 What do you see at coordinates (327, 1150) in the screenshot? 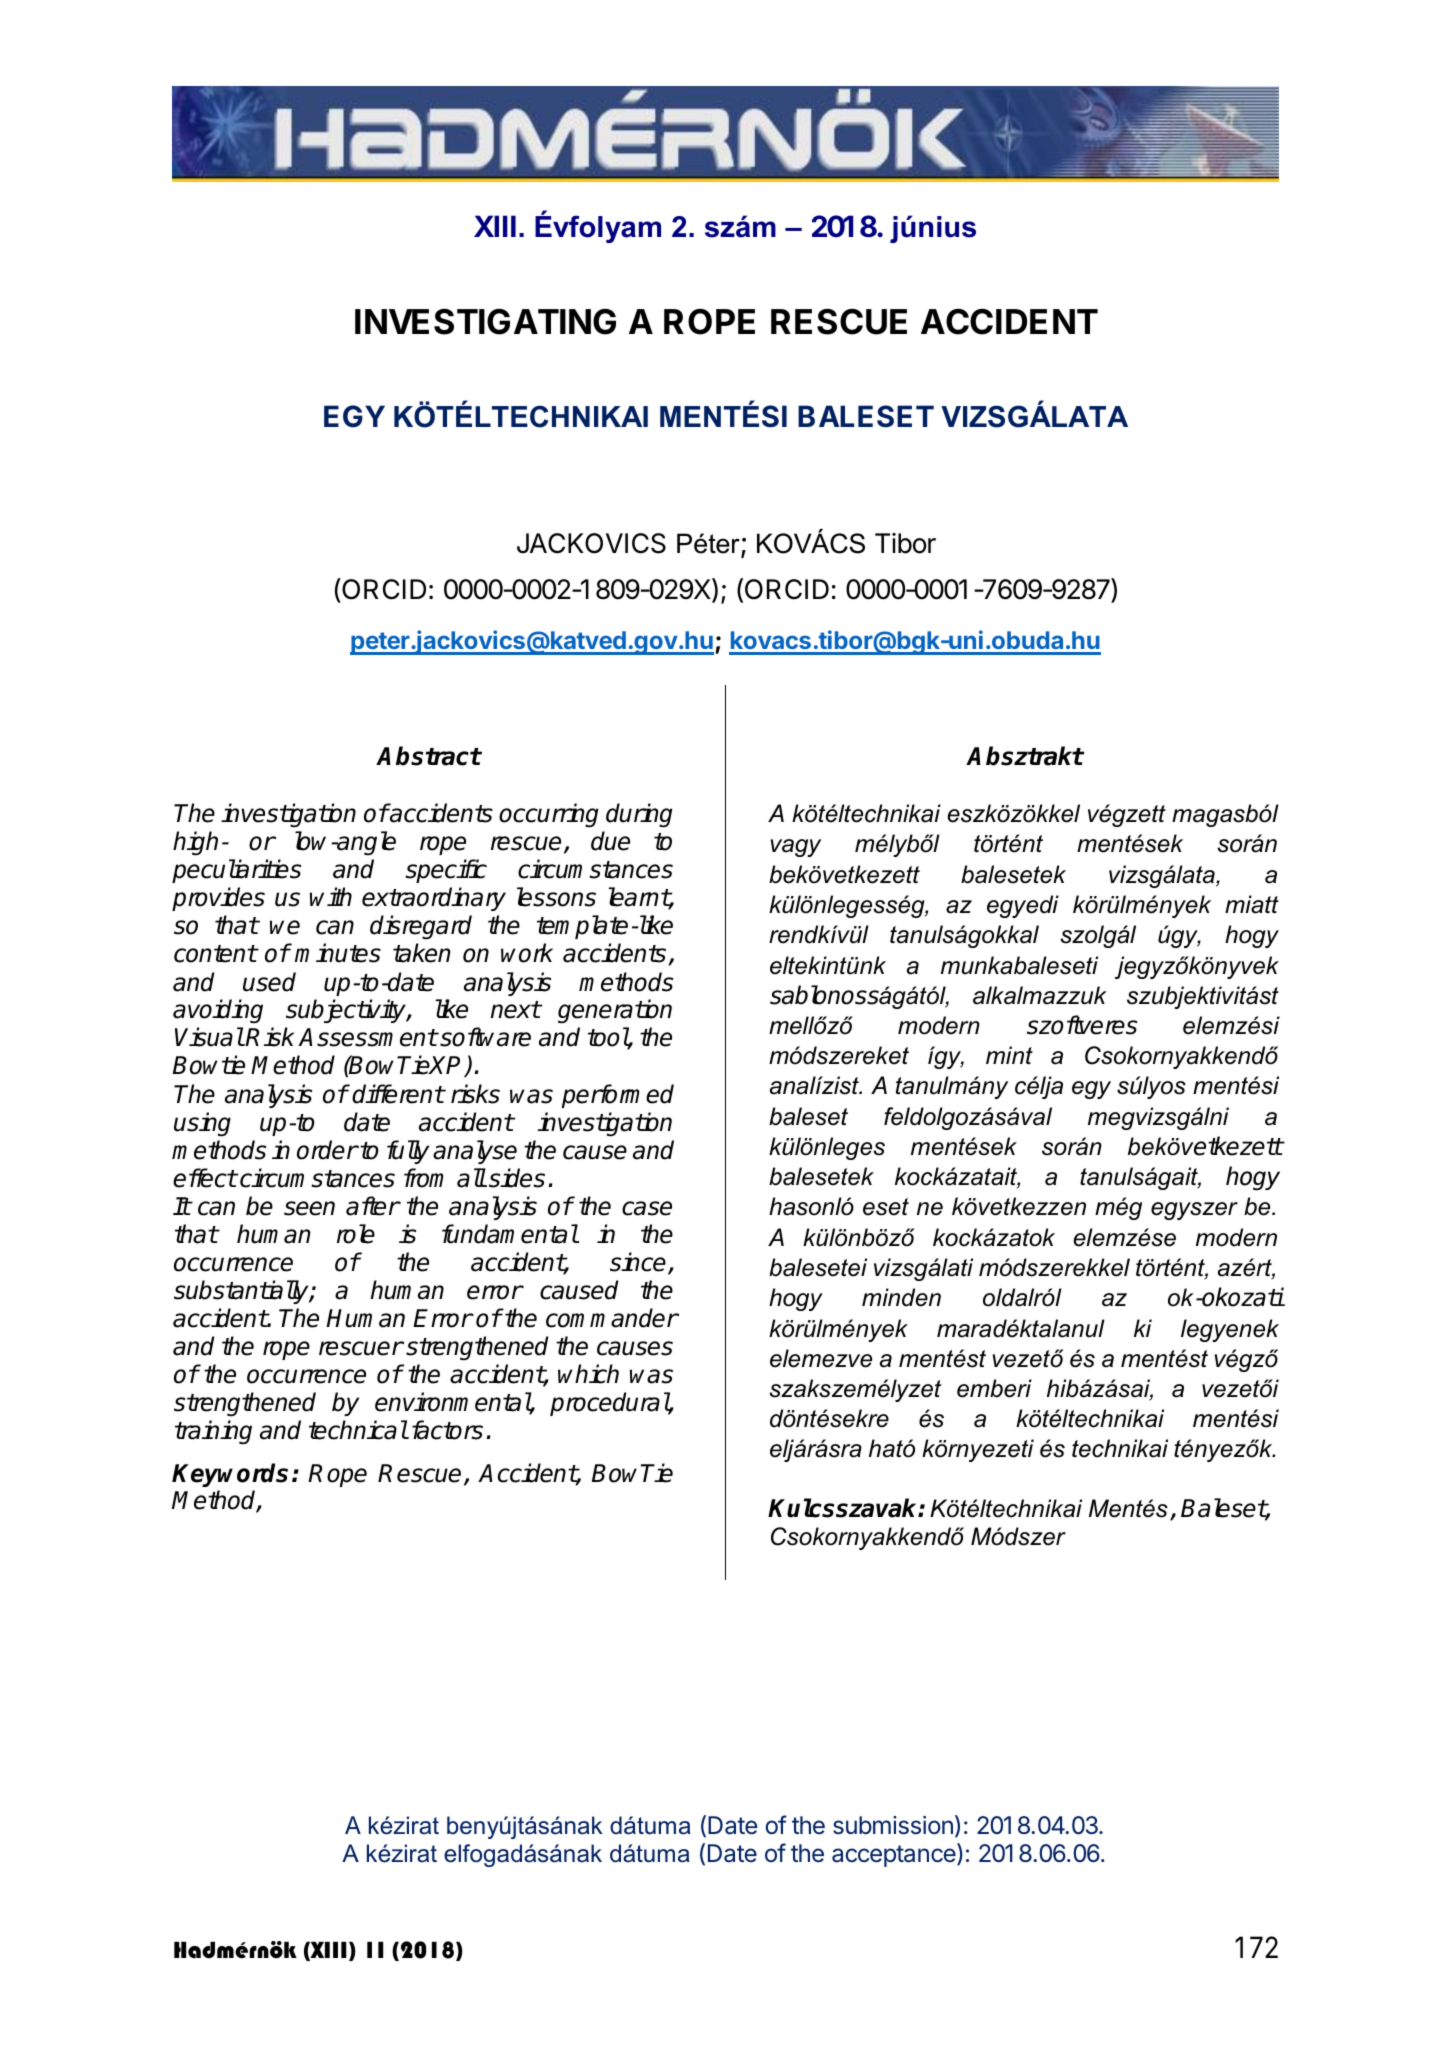
I see `order` at bounding box center [327, 1150].
